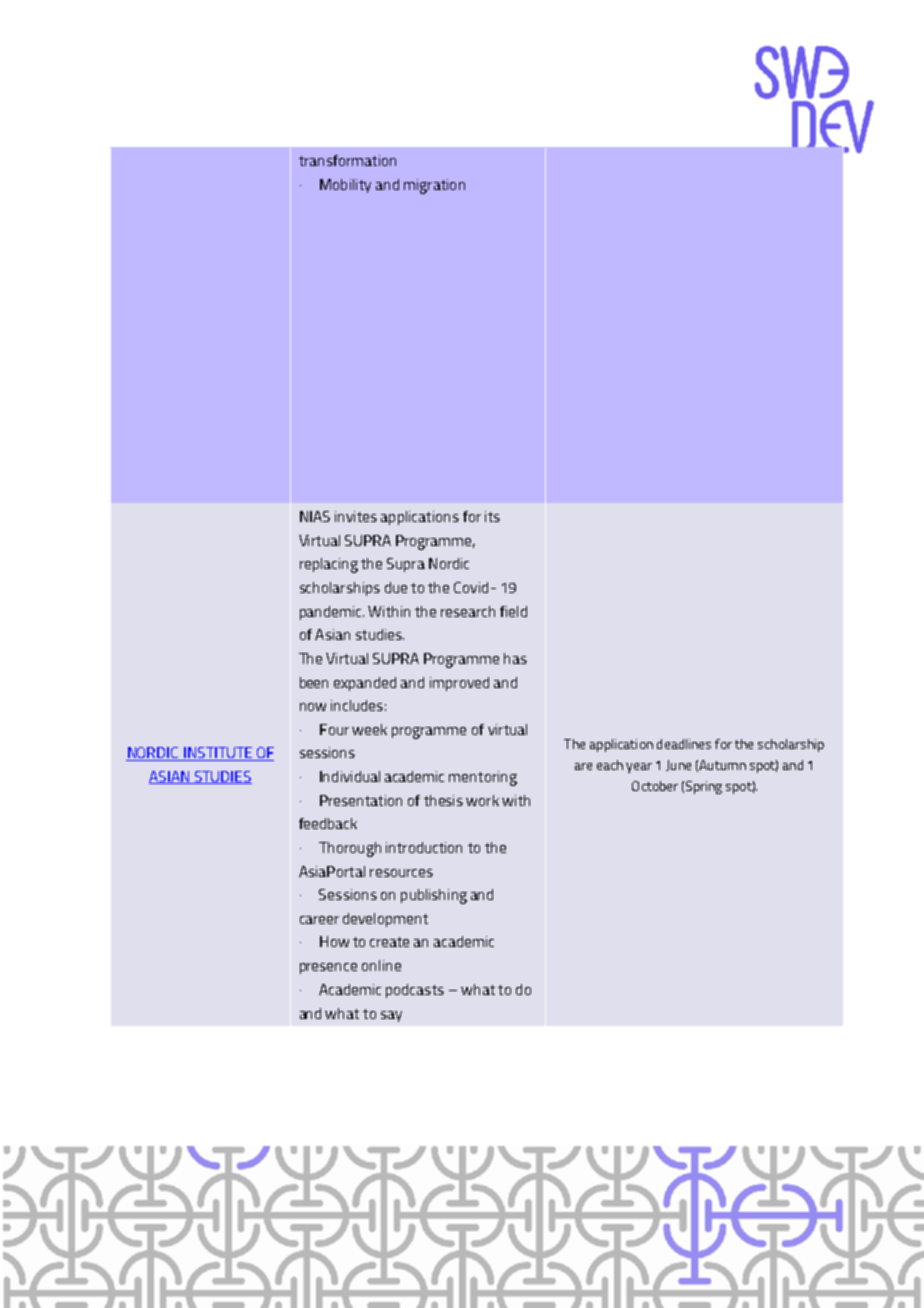 This screenshot has width=924, height=1308. Describe the element at coordinates (513, 611) in the screenshot. I see `field` at that location.
